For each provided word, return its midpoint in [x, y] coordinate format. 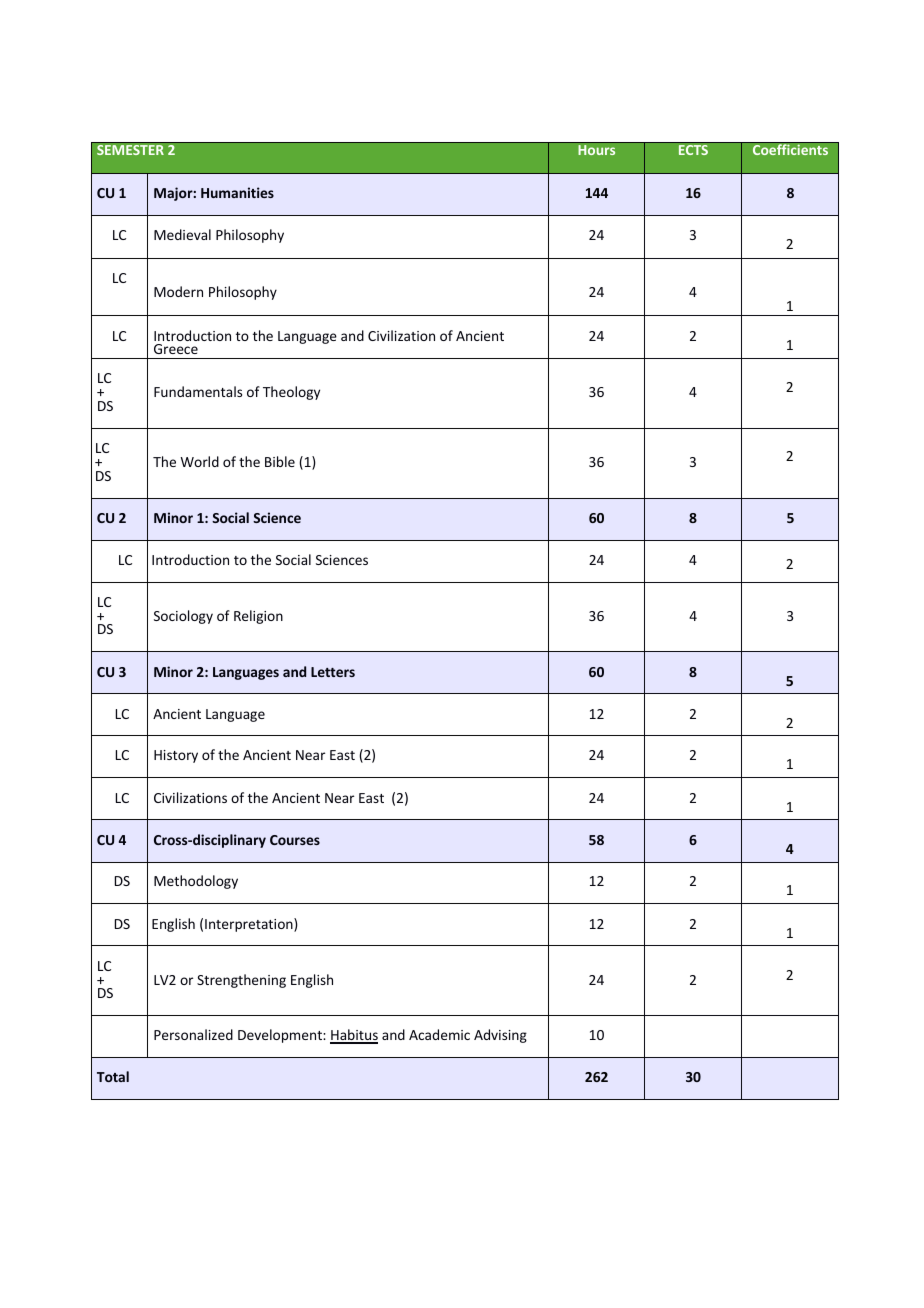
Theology [291, 393]
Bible [280, 461]
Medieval [182, 234]
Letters [333, 672]
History [176, 756]
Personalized [193, 1034]
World [200, 461]
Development [281, 1036]
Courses [295, 840]
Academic [439, 1034]
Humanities [237, 192]
